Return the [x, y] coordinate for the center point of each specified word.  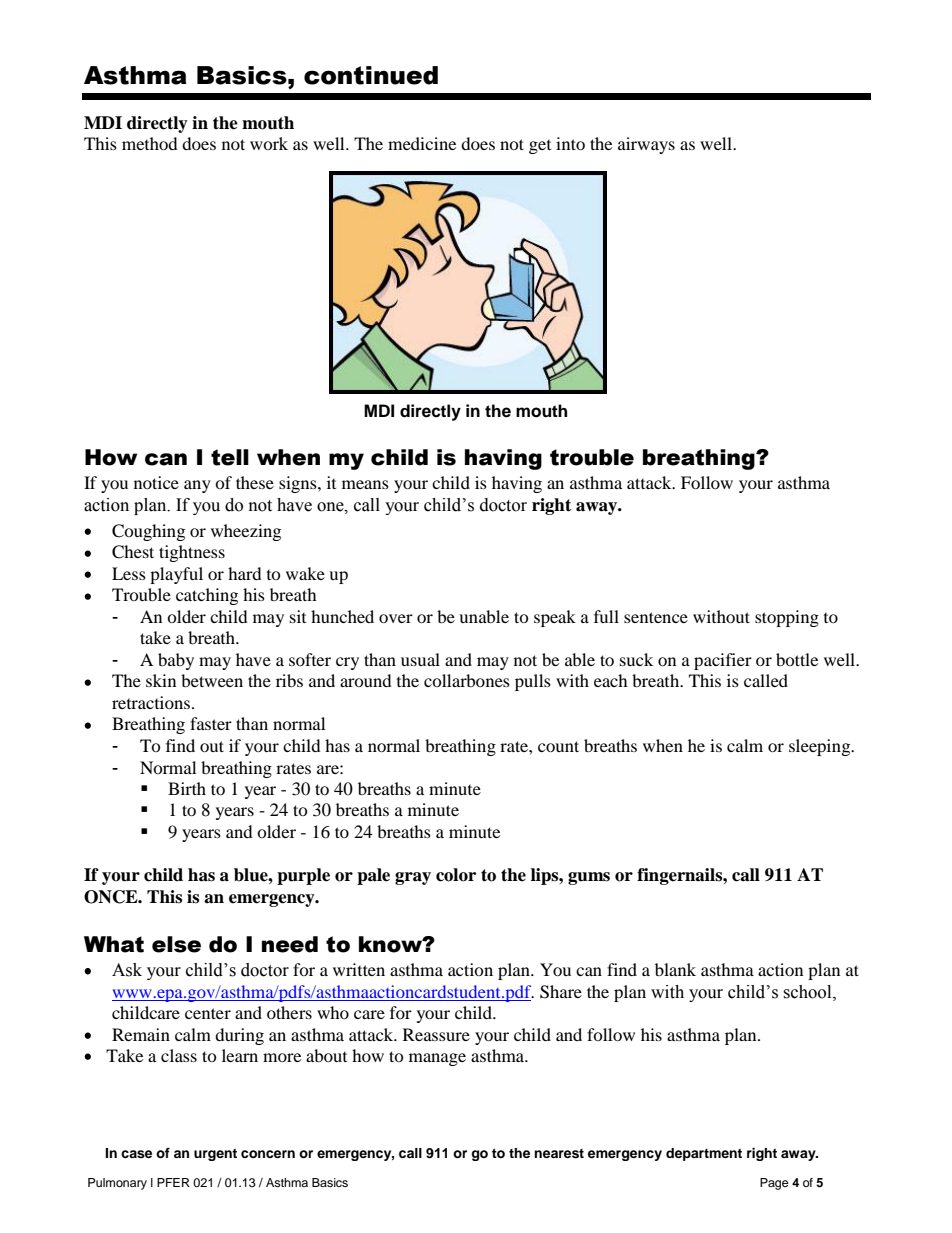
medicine [422, 143]
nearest [559, 1154]
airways [646, 145]
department [704, 1154]
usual [420, 659]
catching [207, 596]
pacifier [723, 661]
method [150, 143]
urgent [215, 1155]
